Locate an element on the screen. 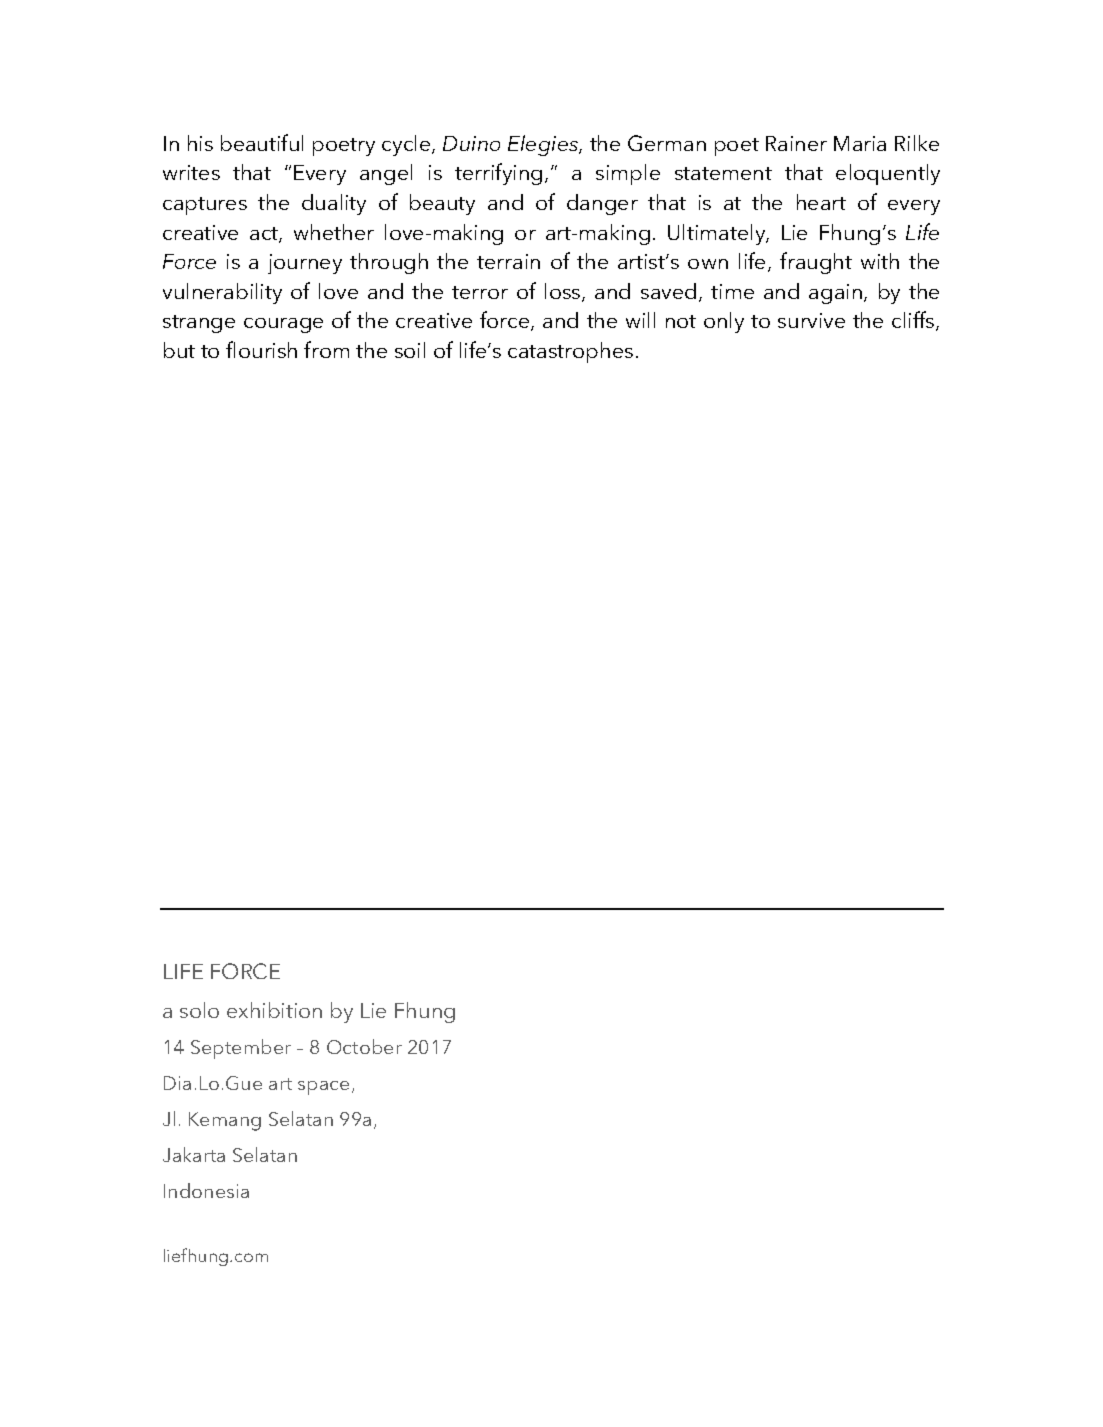 The width and height of the screenshot is (1103, 1427). catastrophes is located at coordinates (570, 352).
